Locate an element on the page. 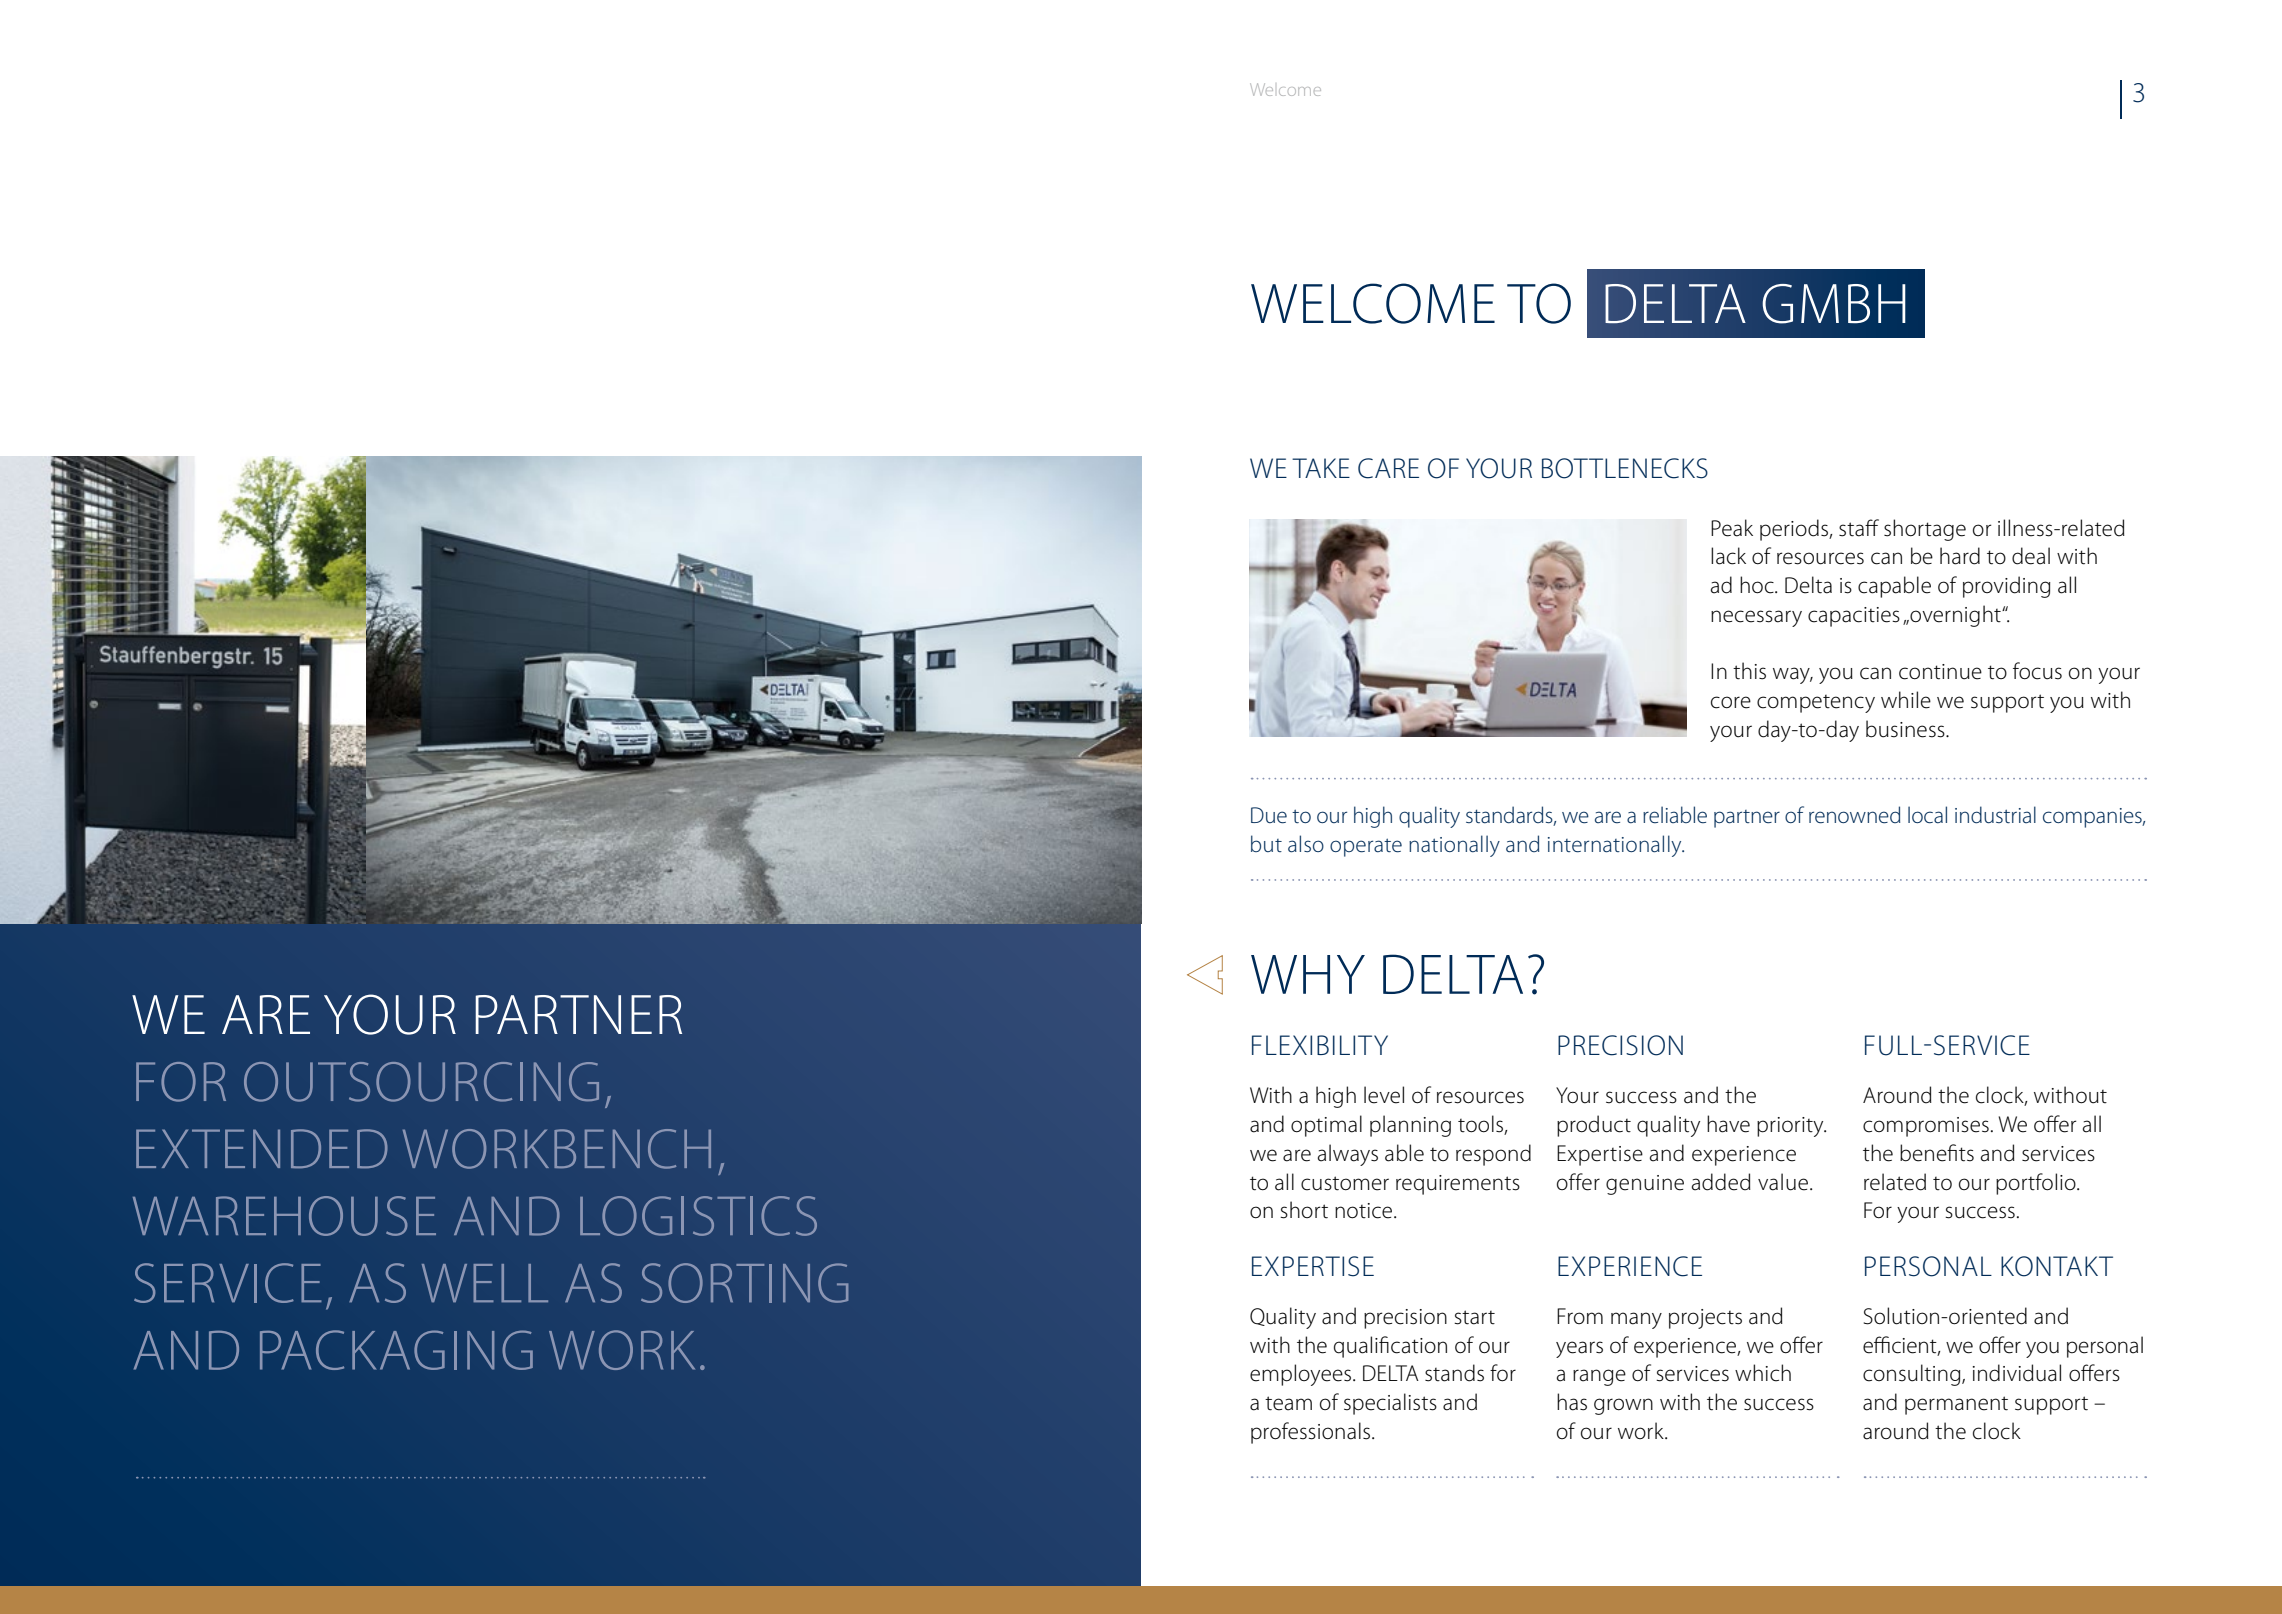 The image size is (2282, 1614). OUTSOURCING is located at coordinates (421, 1082).
